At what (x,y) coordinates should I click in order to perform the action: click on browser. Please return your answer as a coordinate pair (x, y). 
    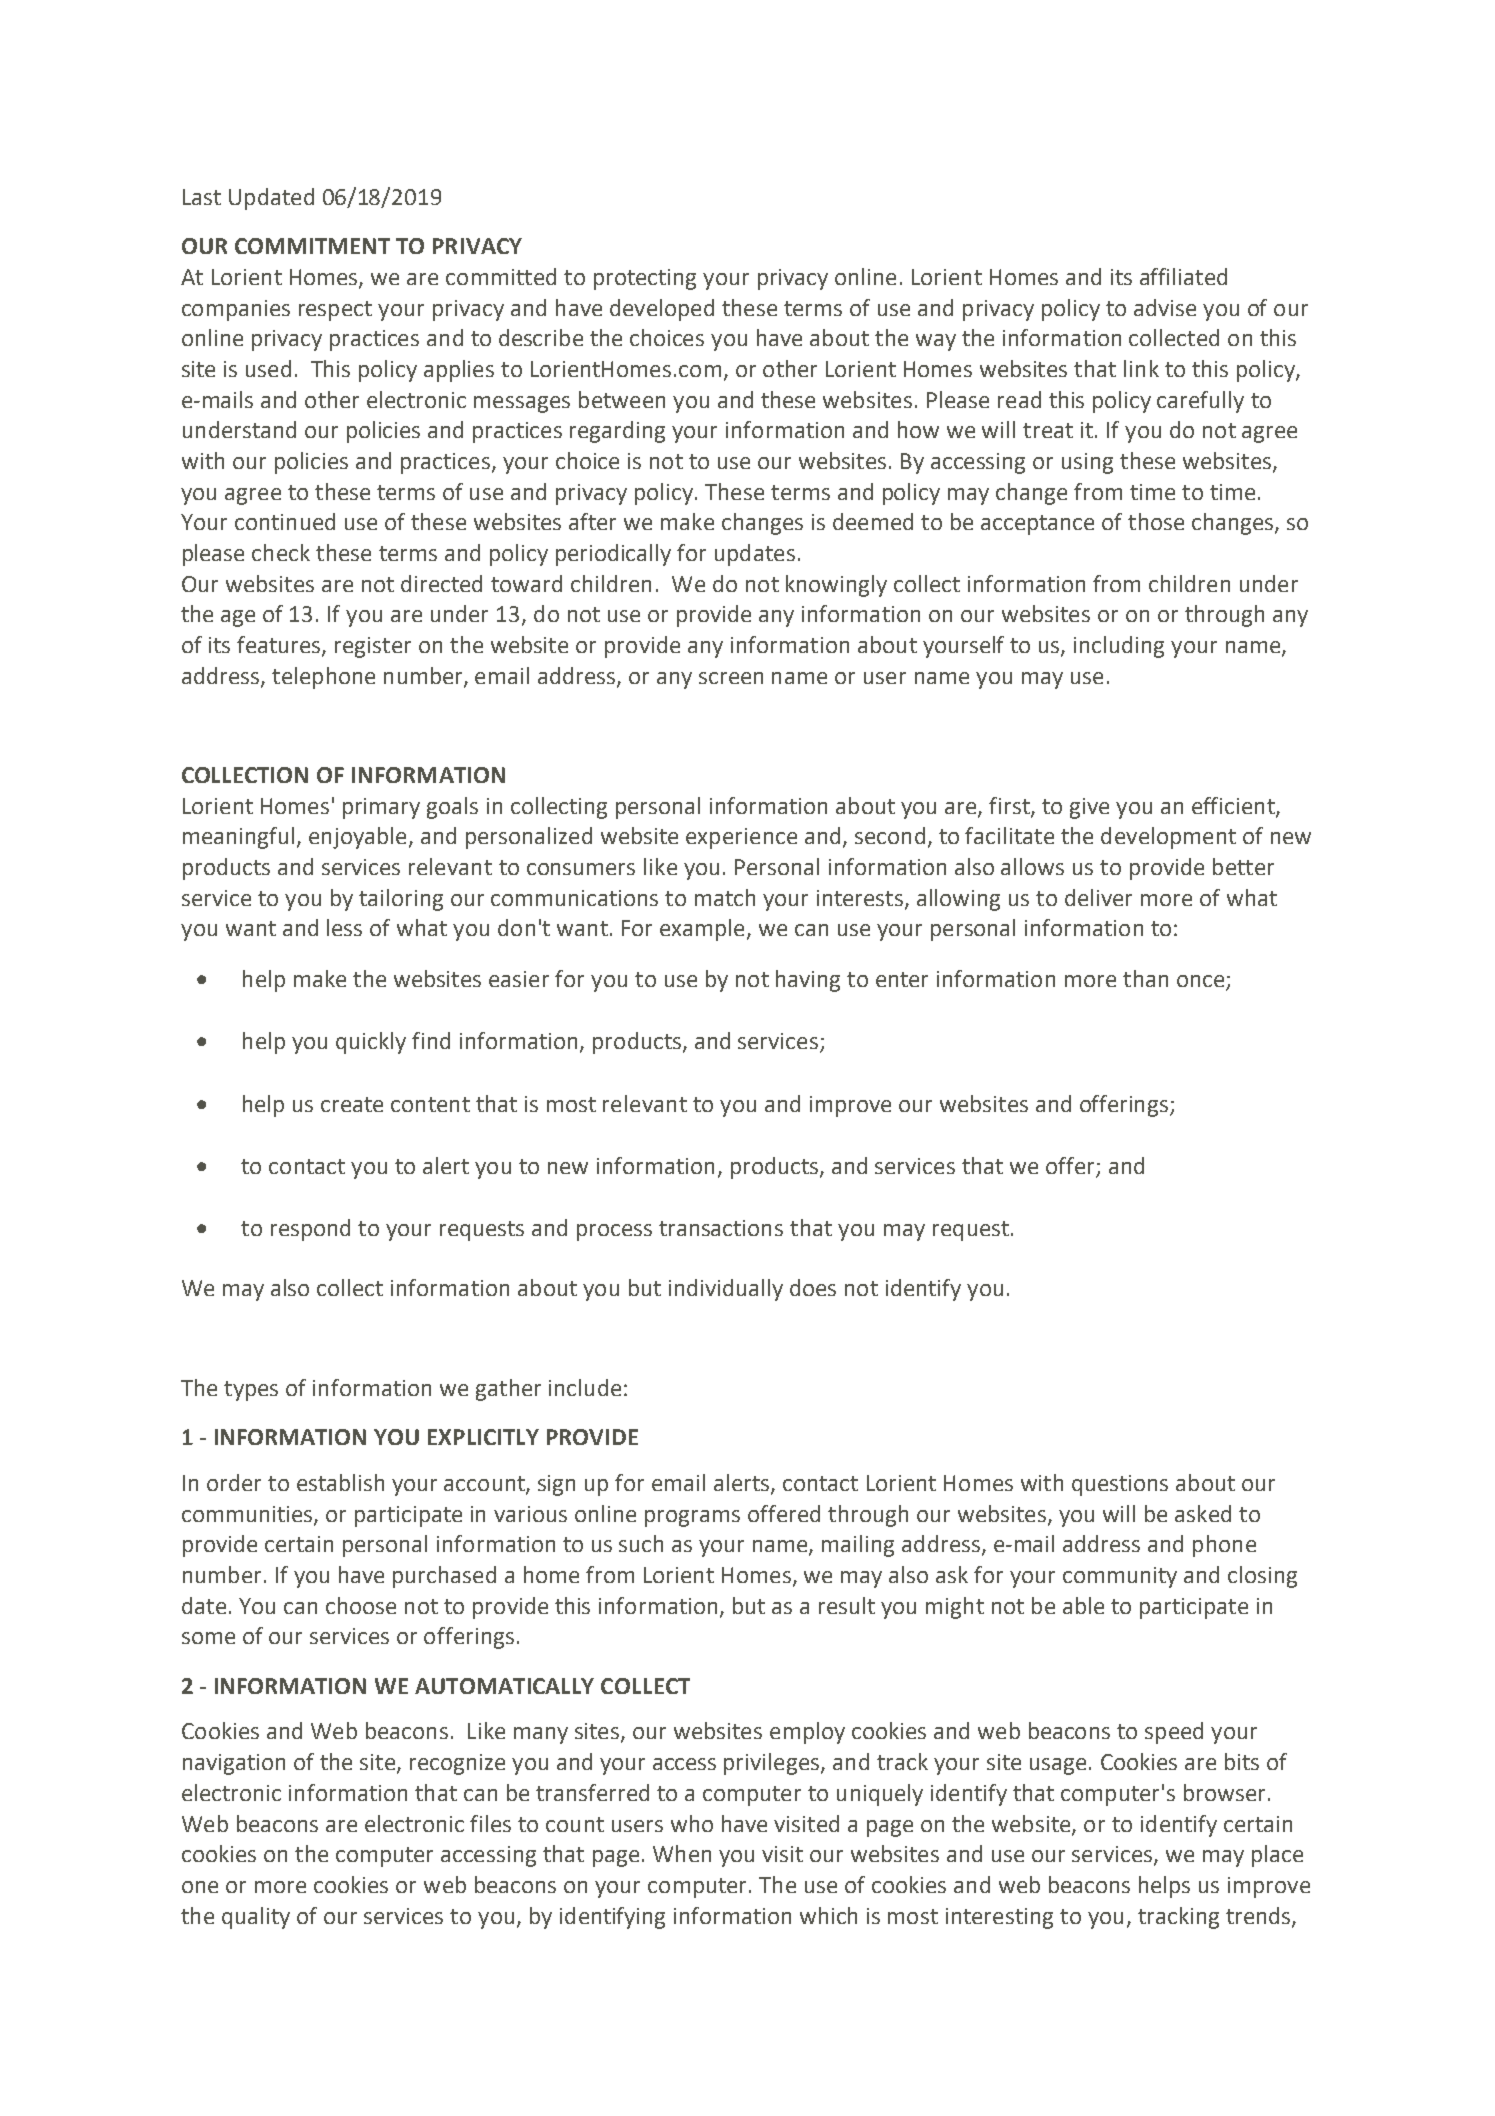
    Looking at the image, I should click on (1224, 1792).
